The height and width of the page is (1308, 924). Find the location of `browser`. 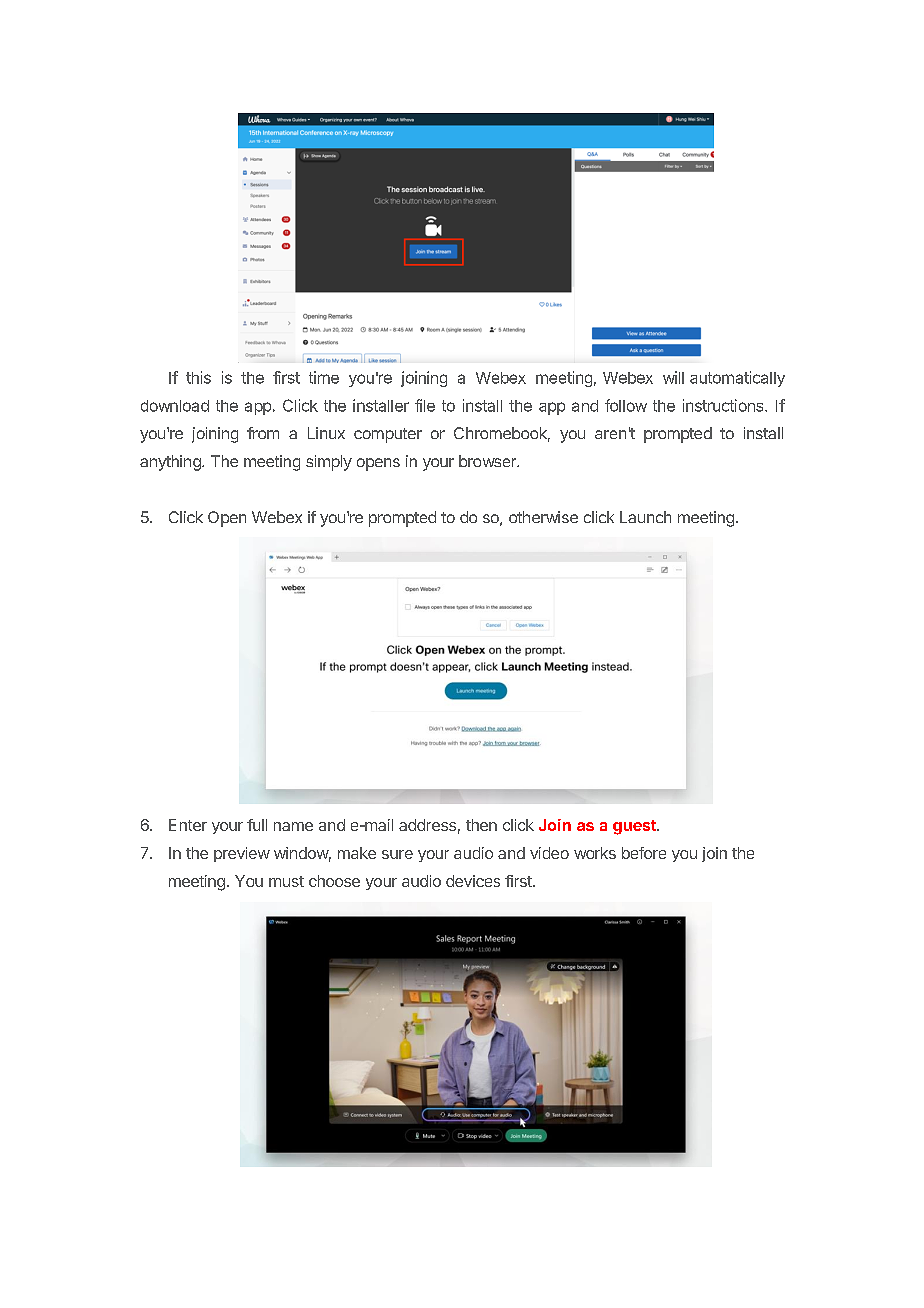

browser is located at coordinates (488, 461).
